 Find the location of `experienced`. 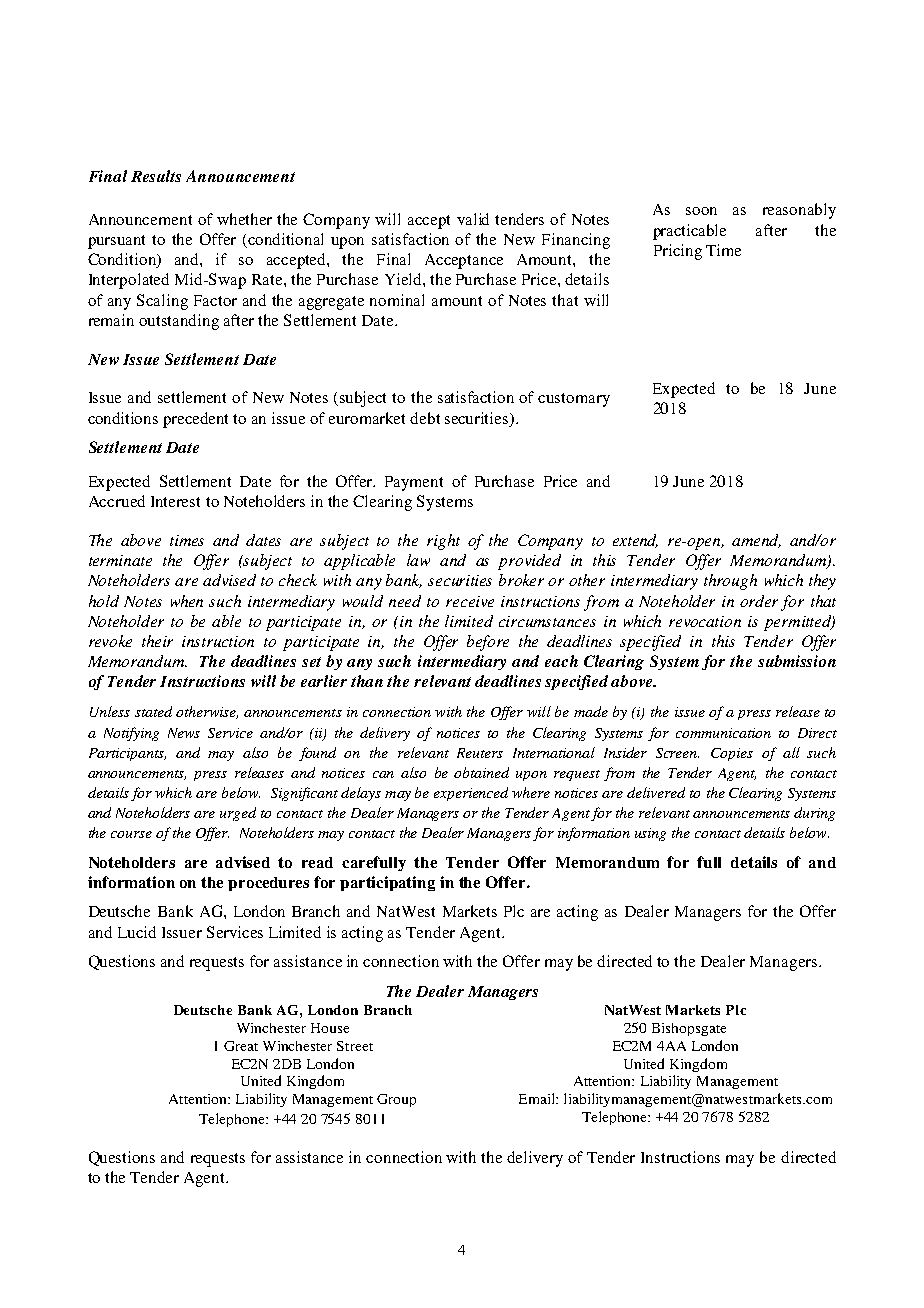

experienced is located at coordinates (471, 794).
